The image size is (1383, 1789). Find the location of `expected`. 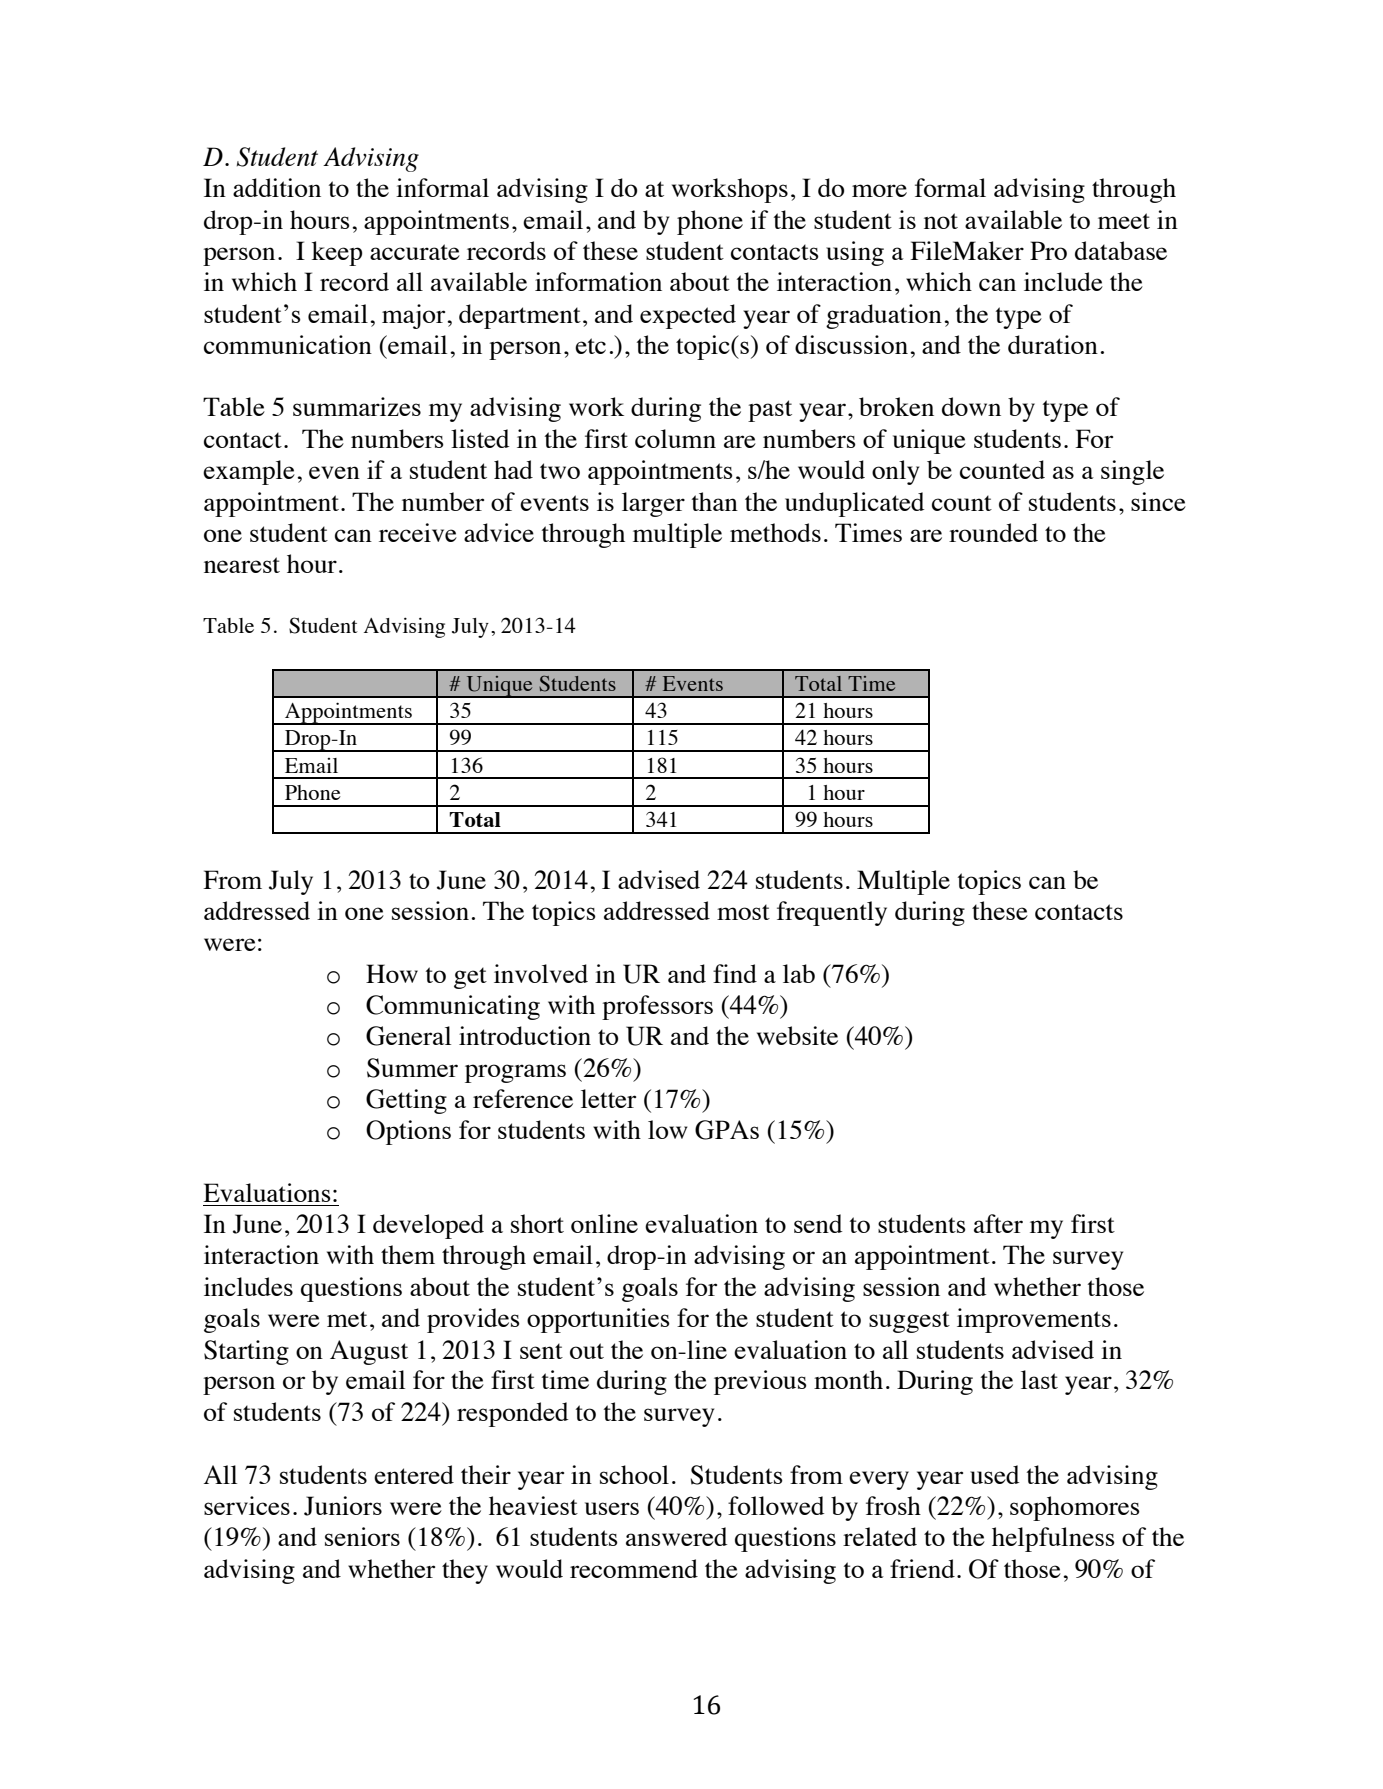

expected is located at coordinates (688, 316).
